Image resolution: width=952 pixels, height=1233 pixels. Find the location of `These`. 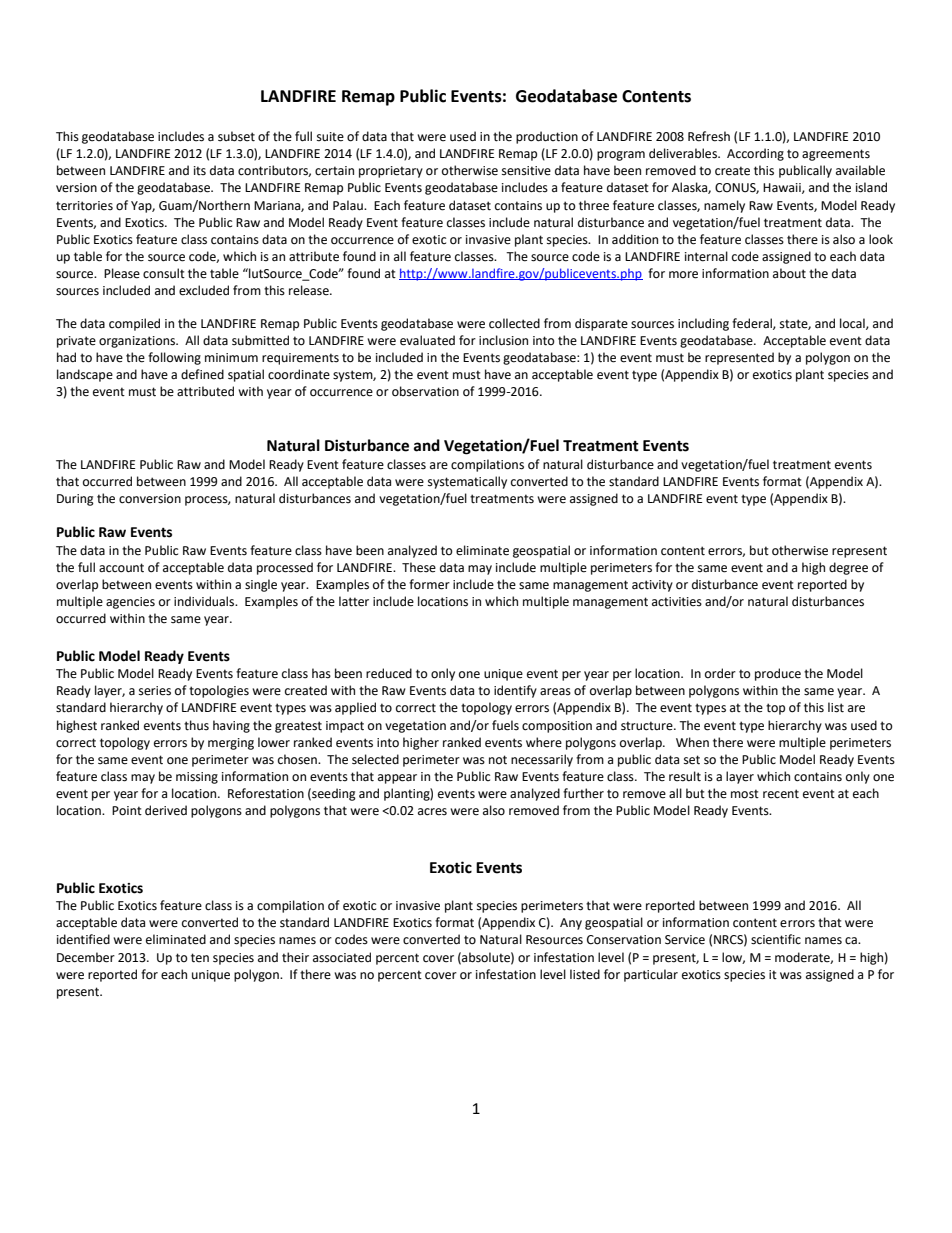

These is located at coordinates (419, 567).
